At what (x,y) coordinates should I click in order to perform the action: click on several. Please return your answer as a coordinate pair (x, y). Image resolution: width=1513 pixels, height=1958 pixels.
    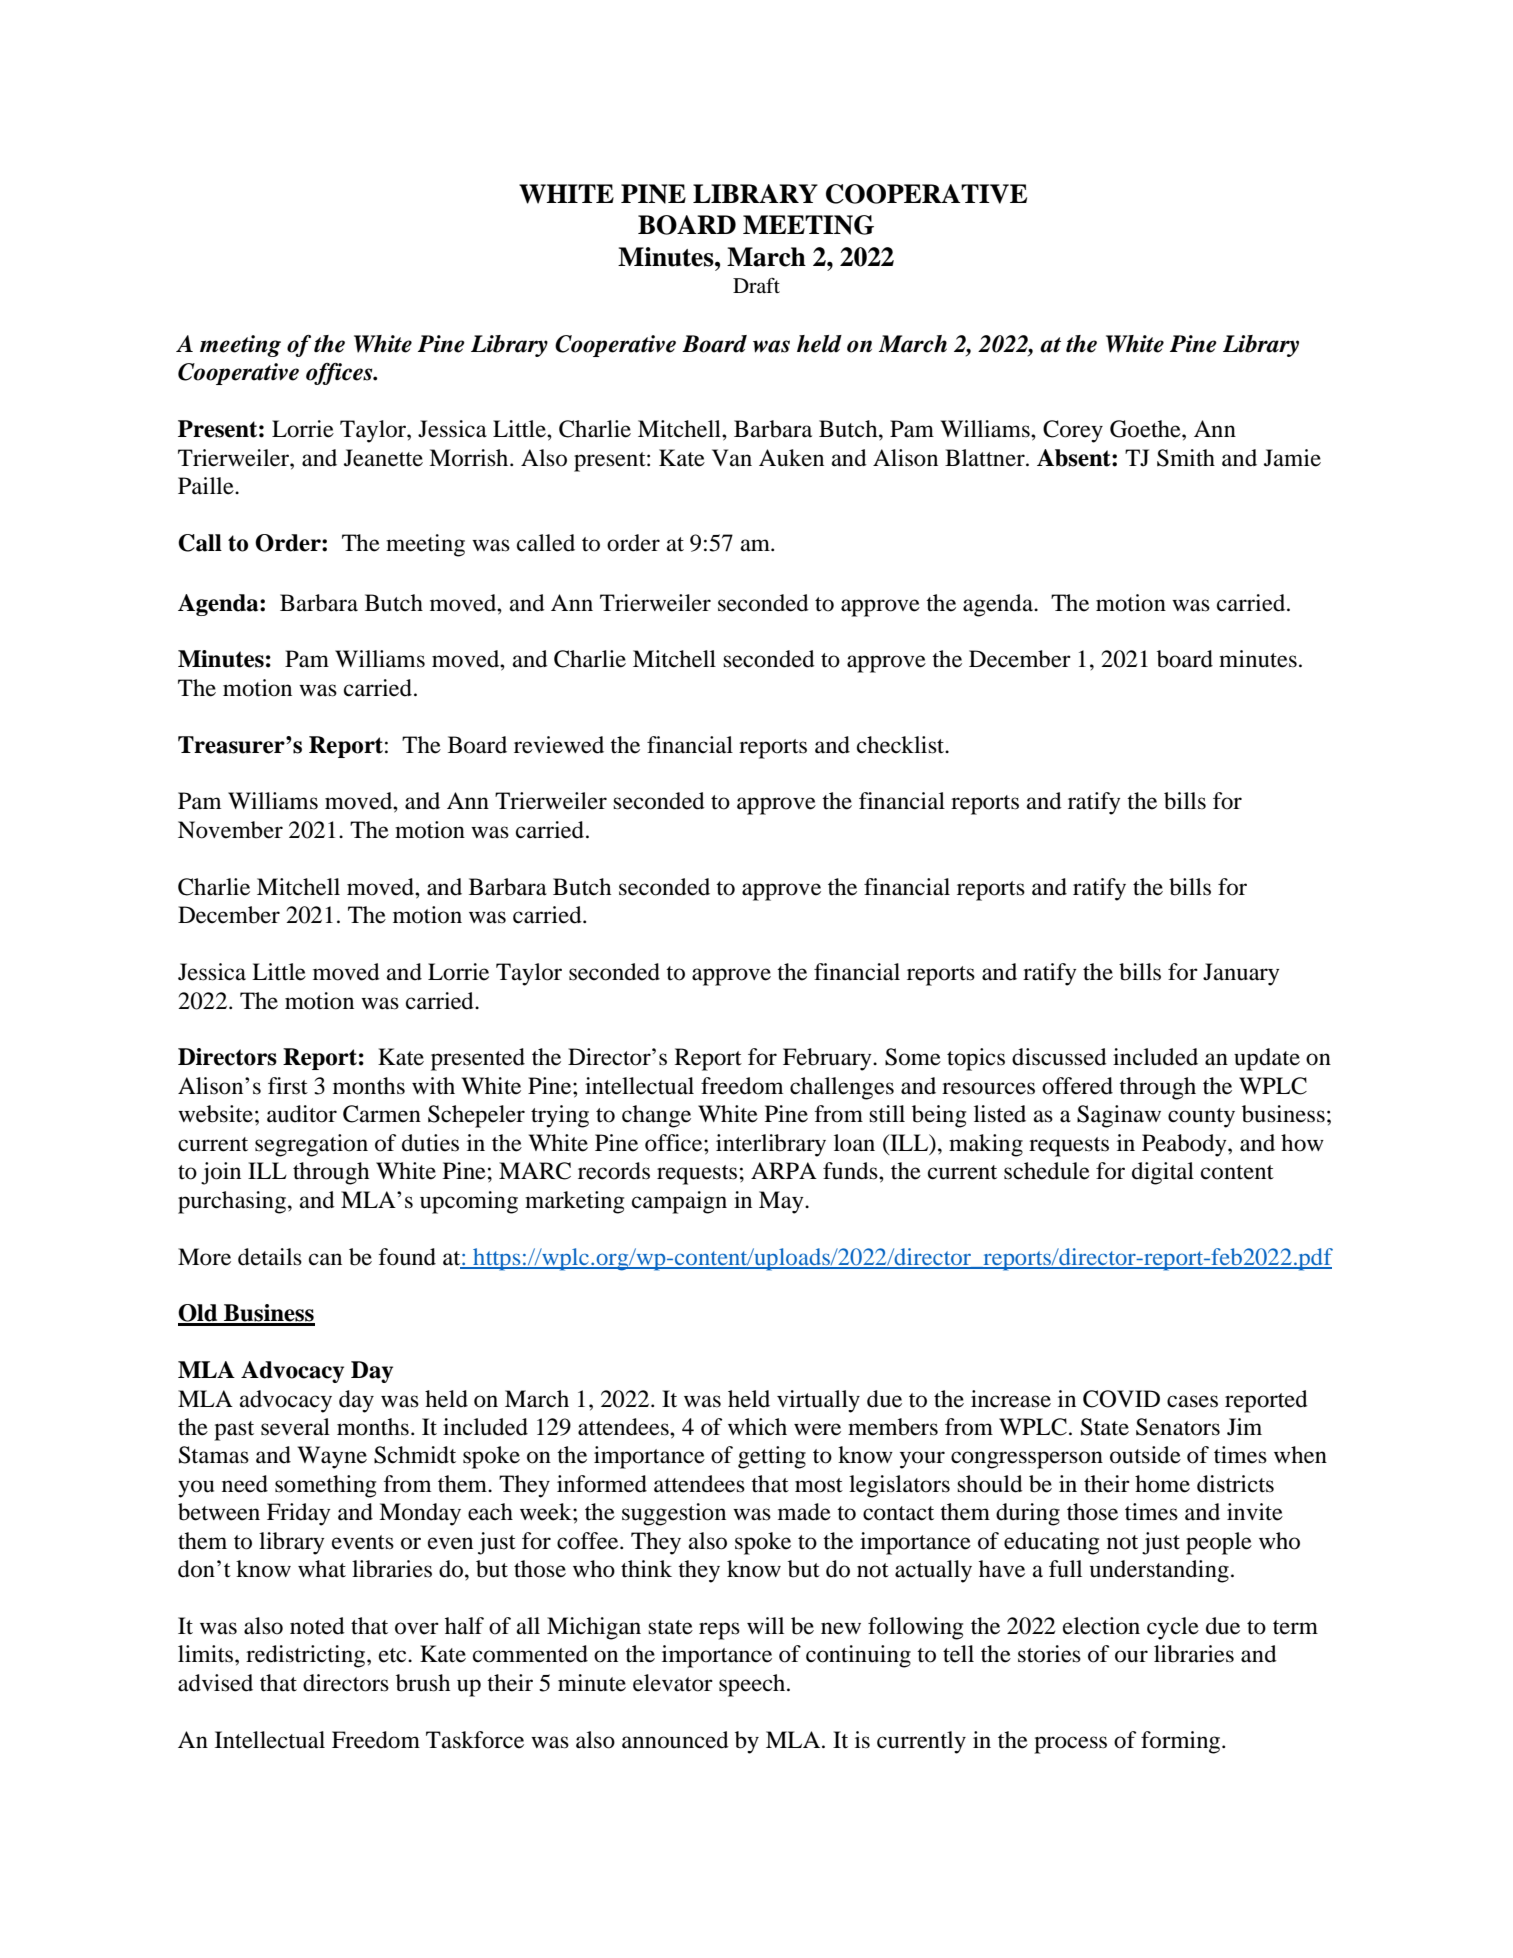
    Looking at the image, I should click on (295, 1427).
